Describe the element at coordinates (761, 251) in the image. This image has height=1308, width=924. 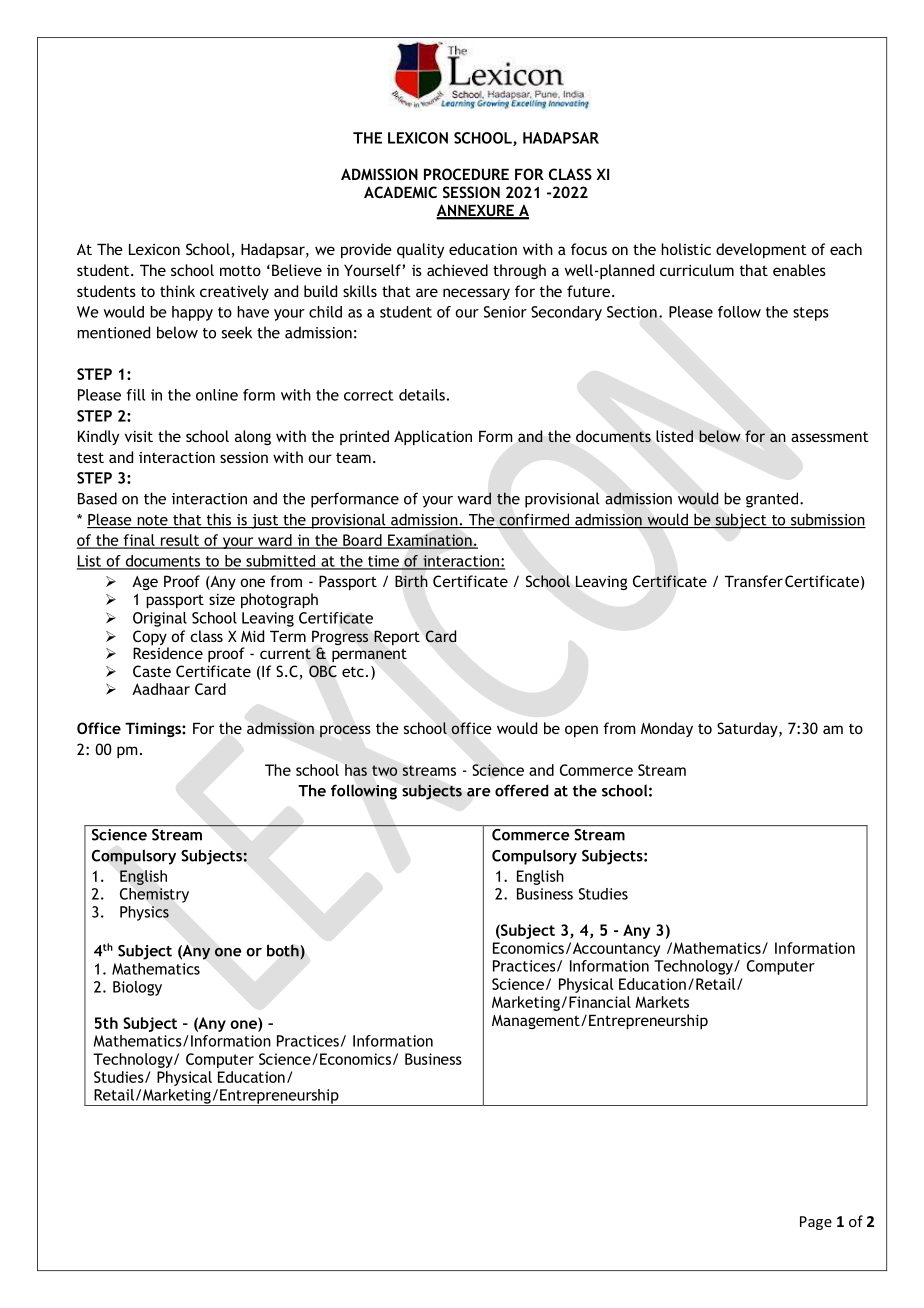
I see `development` at that location.
